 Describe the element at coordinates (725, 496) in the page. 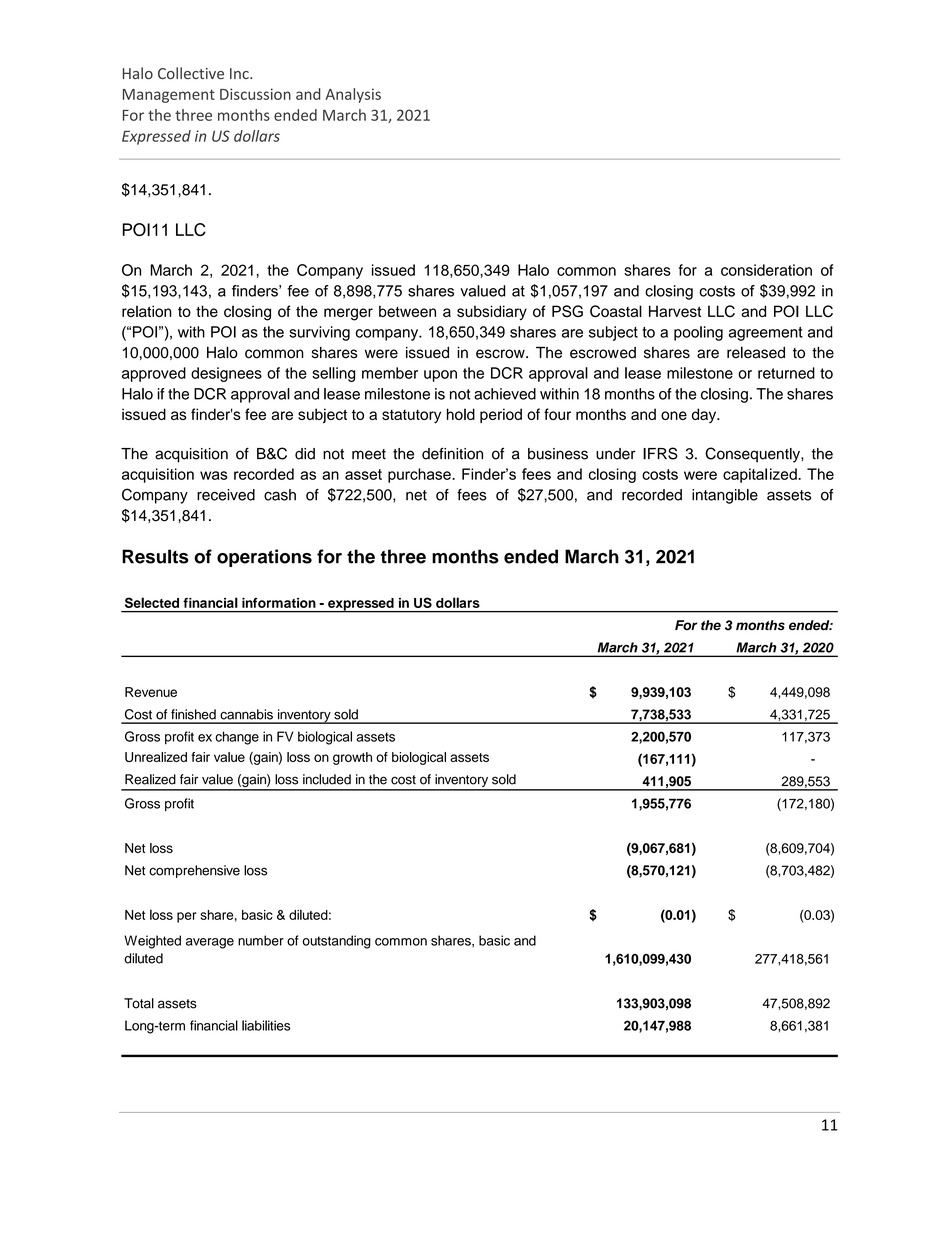

I see `intangible` at that location.
